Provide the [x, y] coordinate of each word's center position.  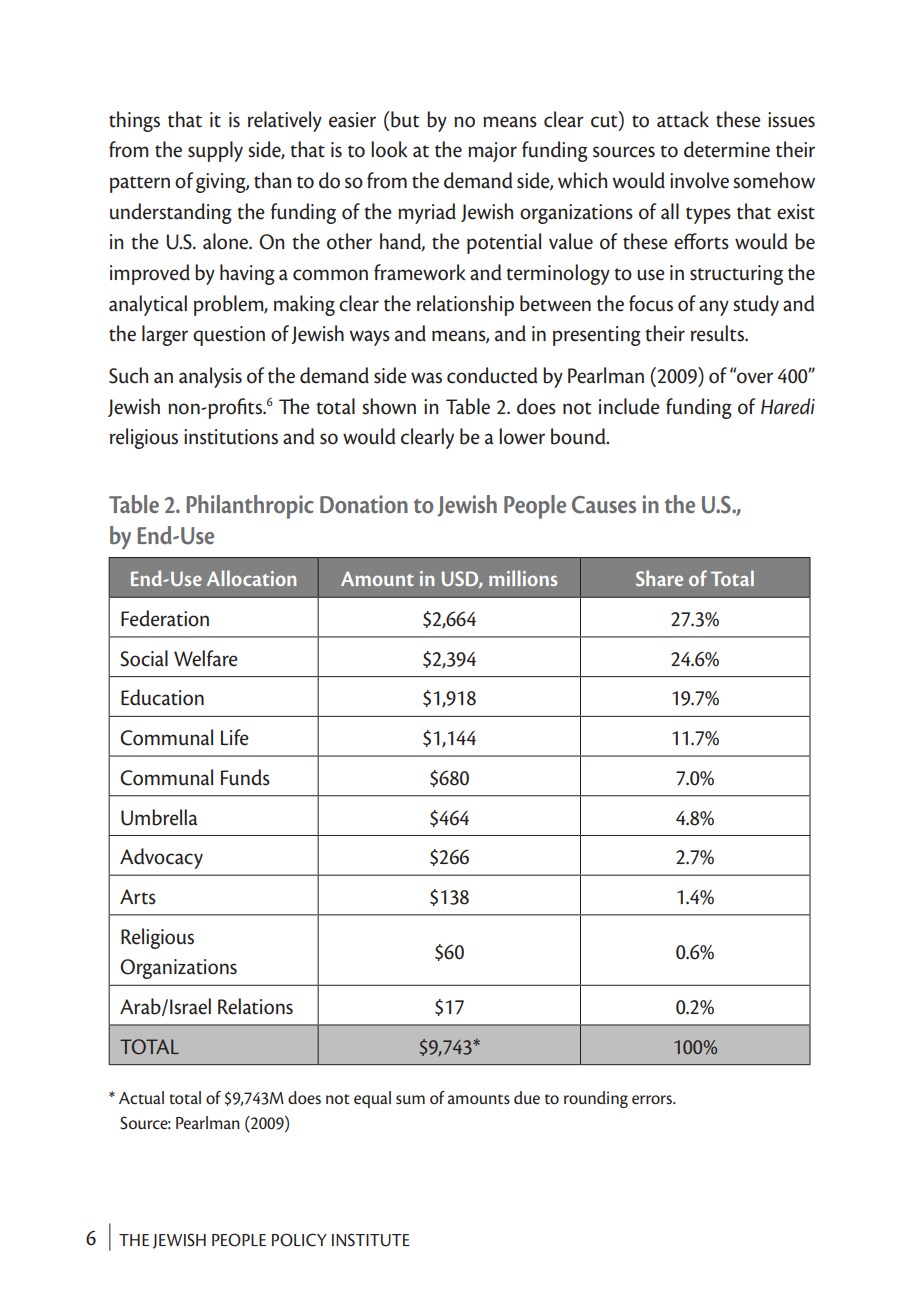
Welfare [206, 658]
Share [659, 578]
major [492, 152]
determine [727, 149]
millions [523, 578]
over [754, 377]
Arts [138, 897]
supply [215, 151]
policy [299, 1240]
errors [653, 1100]
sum [410, 1099]
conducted [492, 375]
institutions [231, 437]
